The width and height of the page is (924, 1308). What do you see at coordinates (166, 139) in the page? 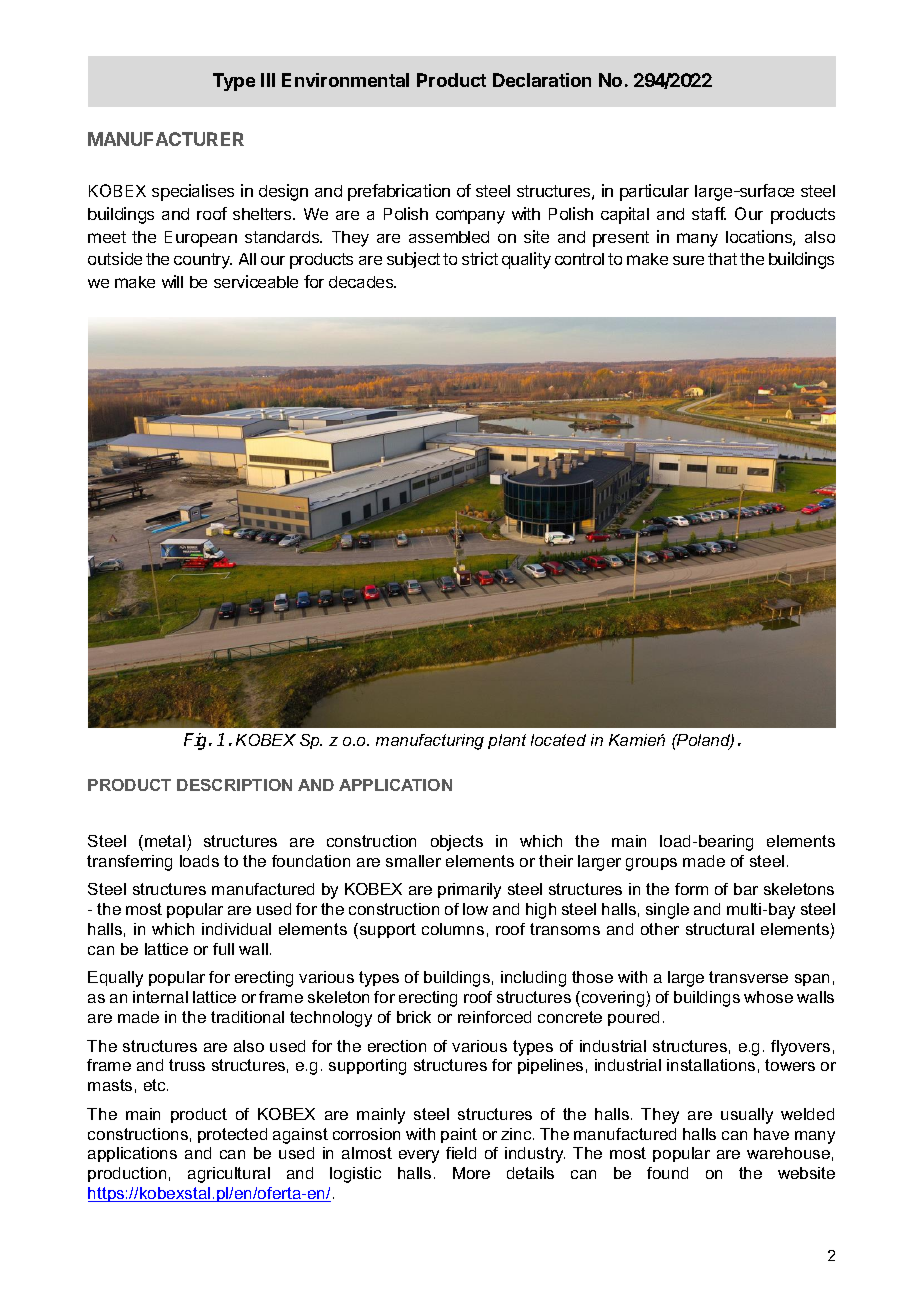
I see `MANUFACTURER` at bounding box center [166, 139].
